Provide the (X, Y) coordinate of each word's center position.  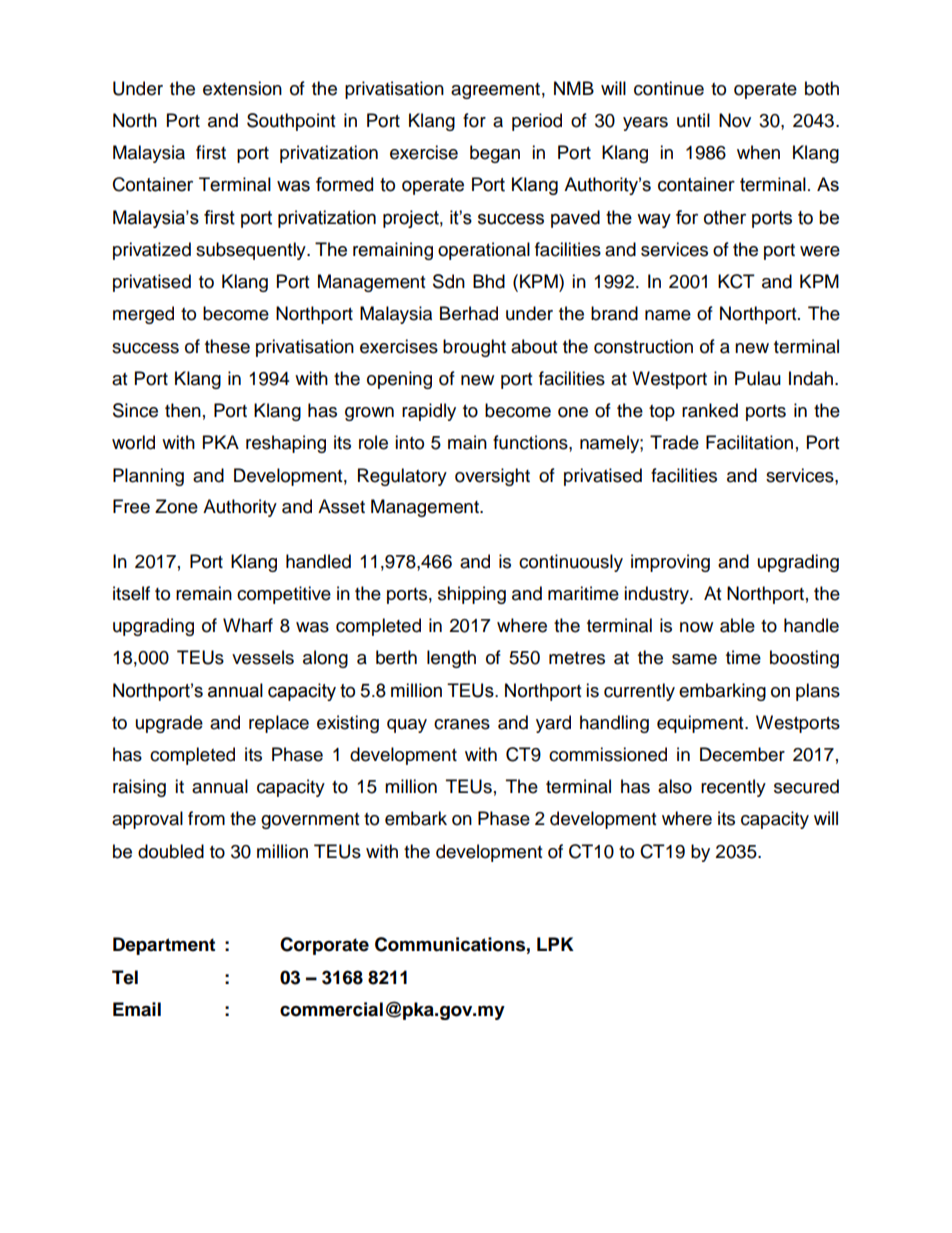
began (495, 154)
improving (670, 563)
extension (242, 88)
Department (164, 946)
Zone (176, 506)
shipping (472, 595)
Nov (735, 120)
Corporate (324, 946)
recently (733, 788)
